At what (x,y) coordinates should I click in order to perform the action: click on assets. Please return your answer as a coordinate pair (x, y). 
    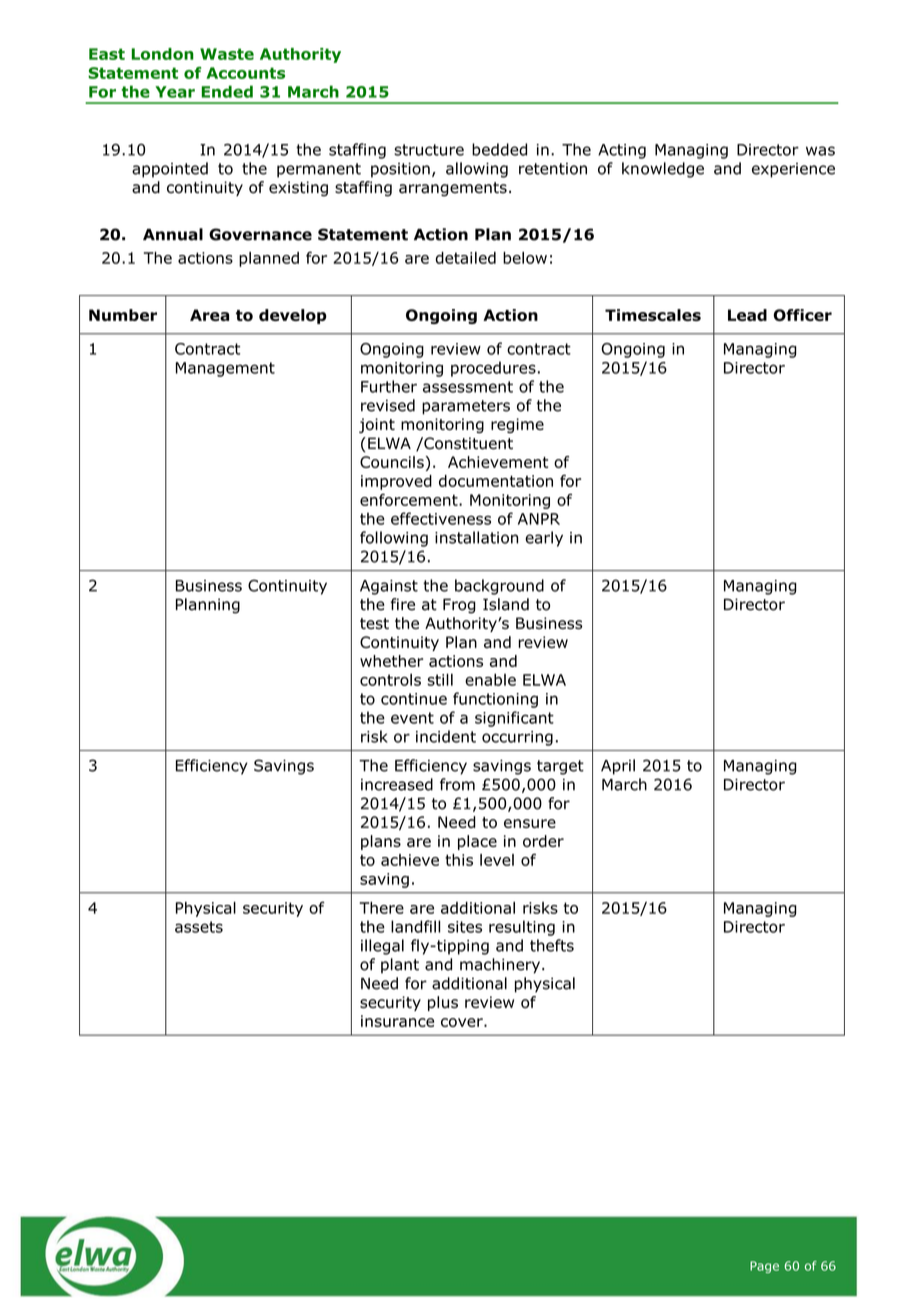
    Looking at the image, I should click on (199, 927).
